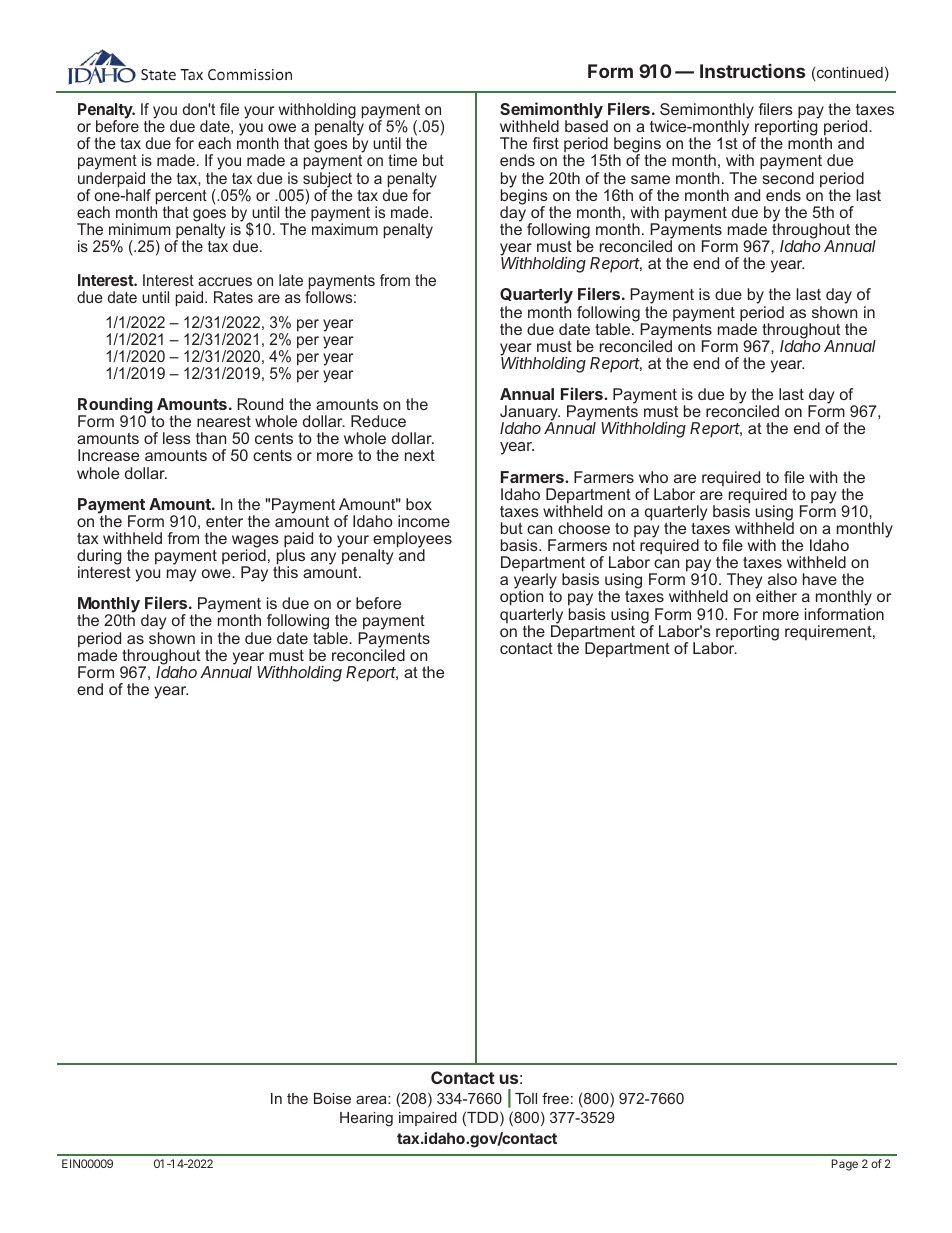  I want to click on Boise, so click(332, 1098).
